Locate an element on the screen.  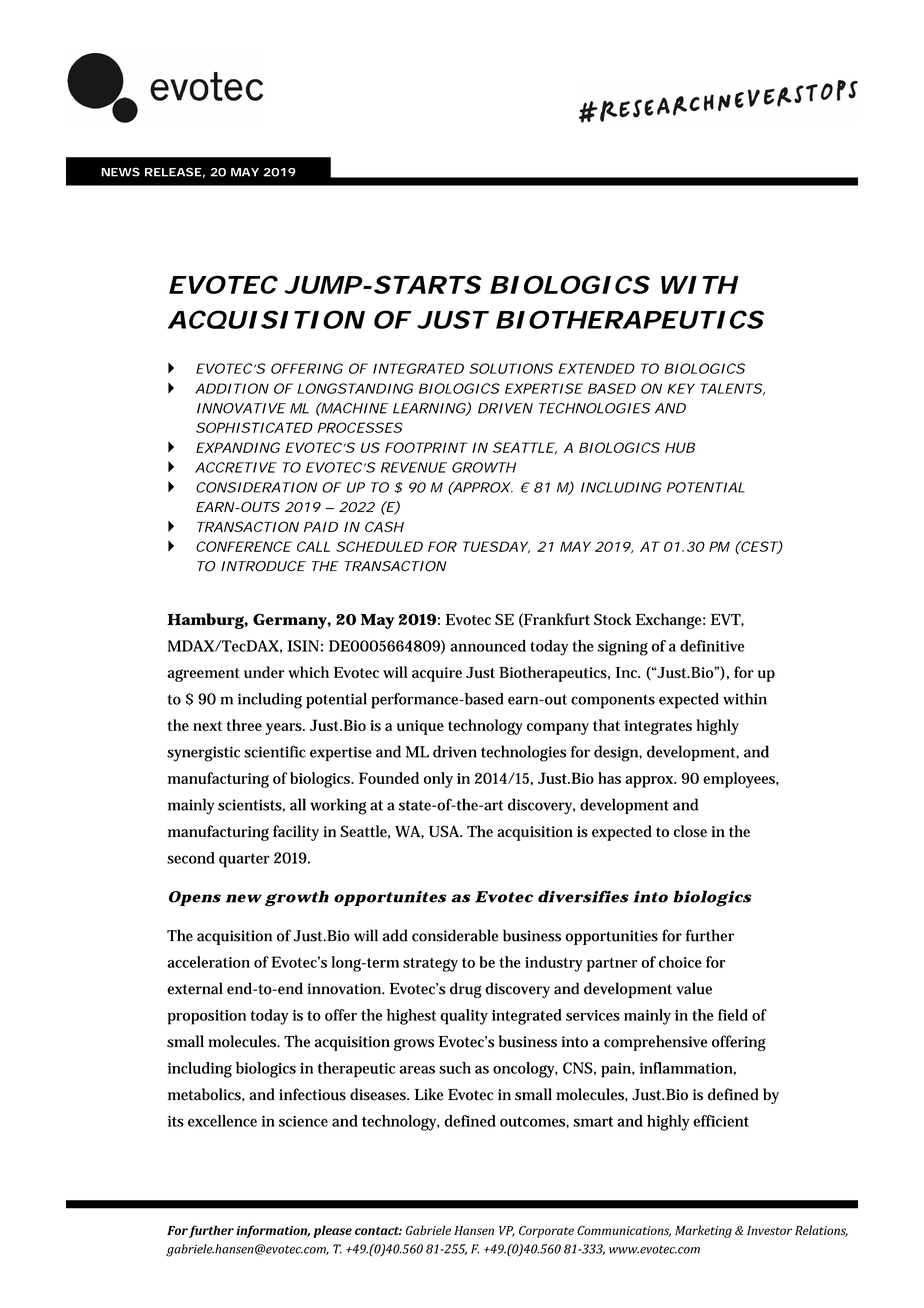
excellence is located at coordinates (222, 1121).
